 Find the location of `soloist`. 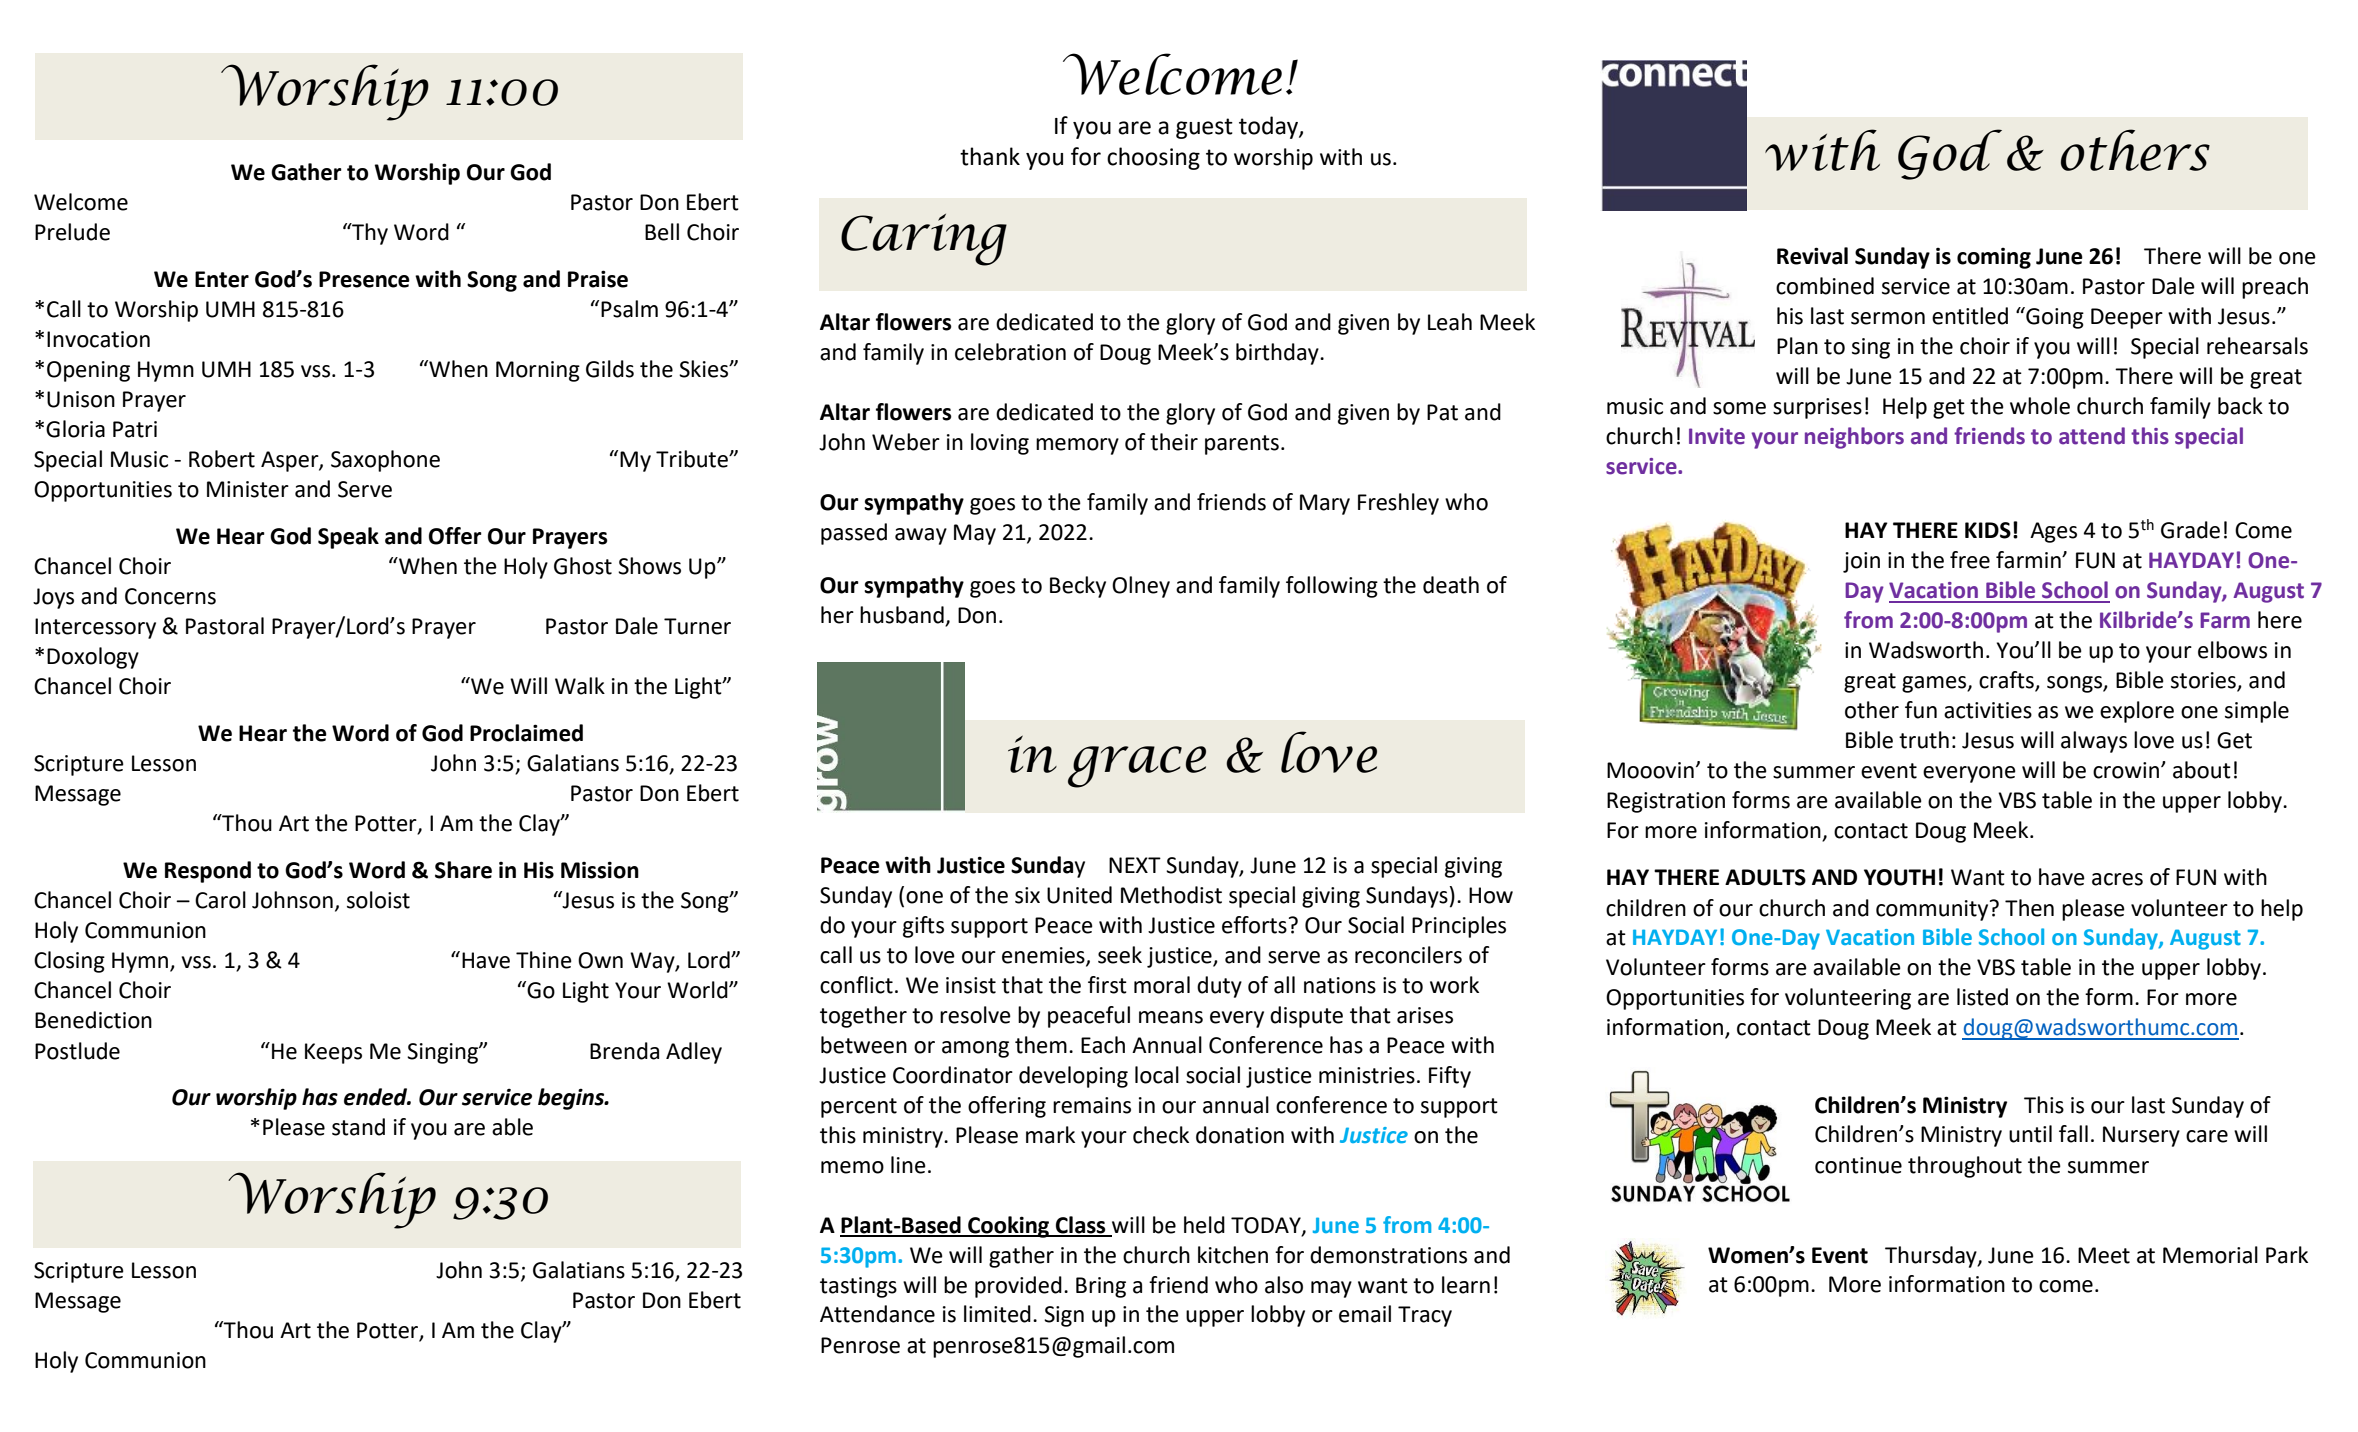

soloist is located at coordinates (378, 900).
